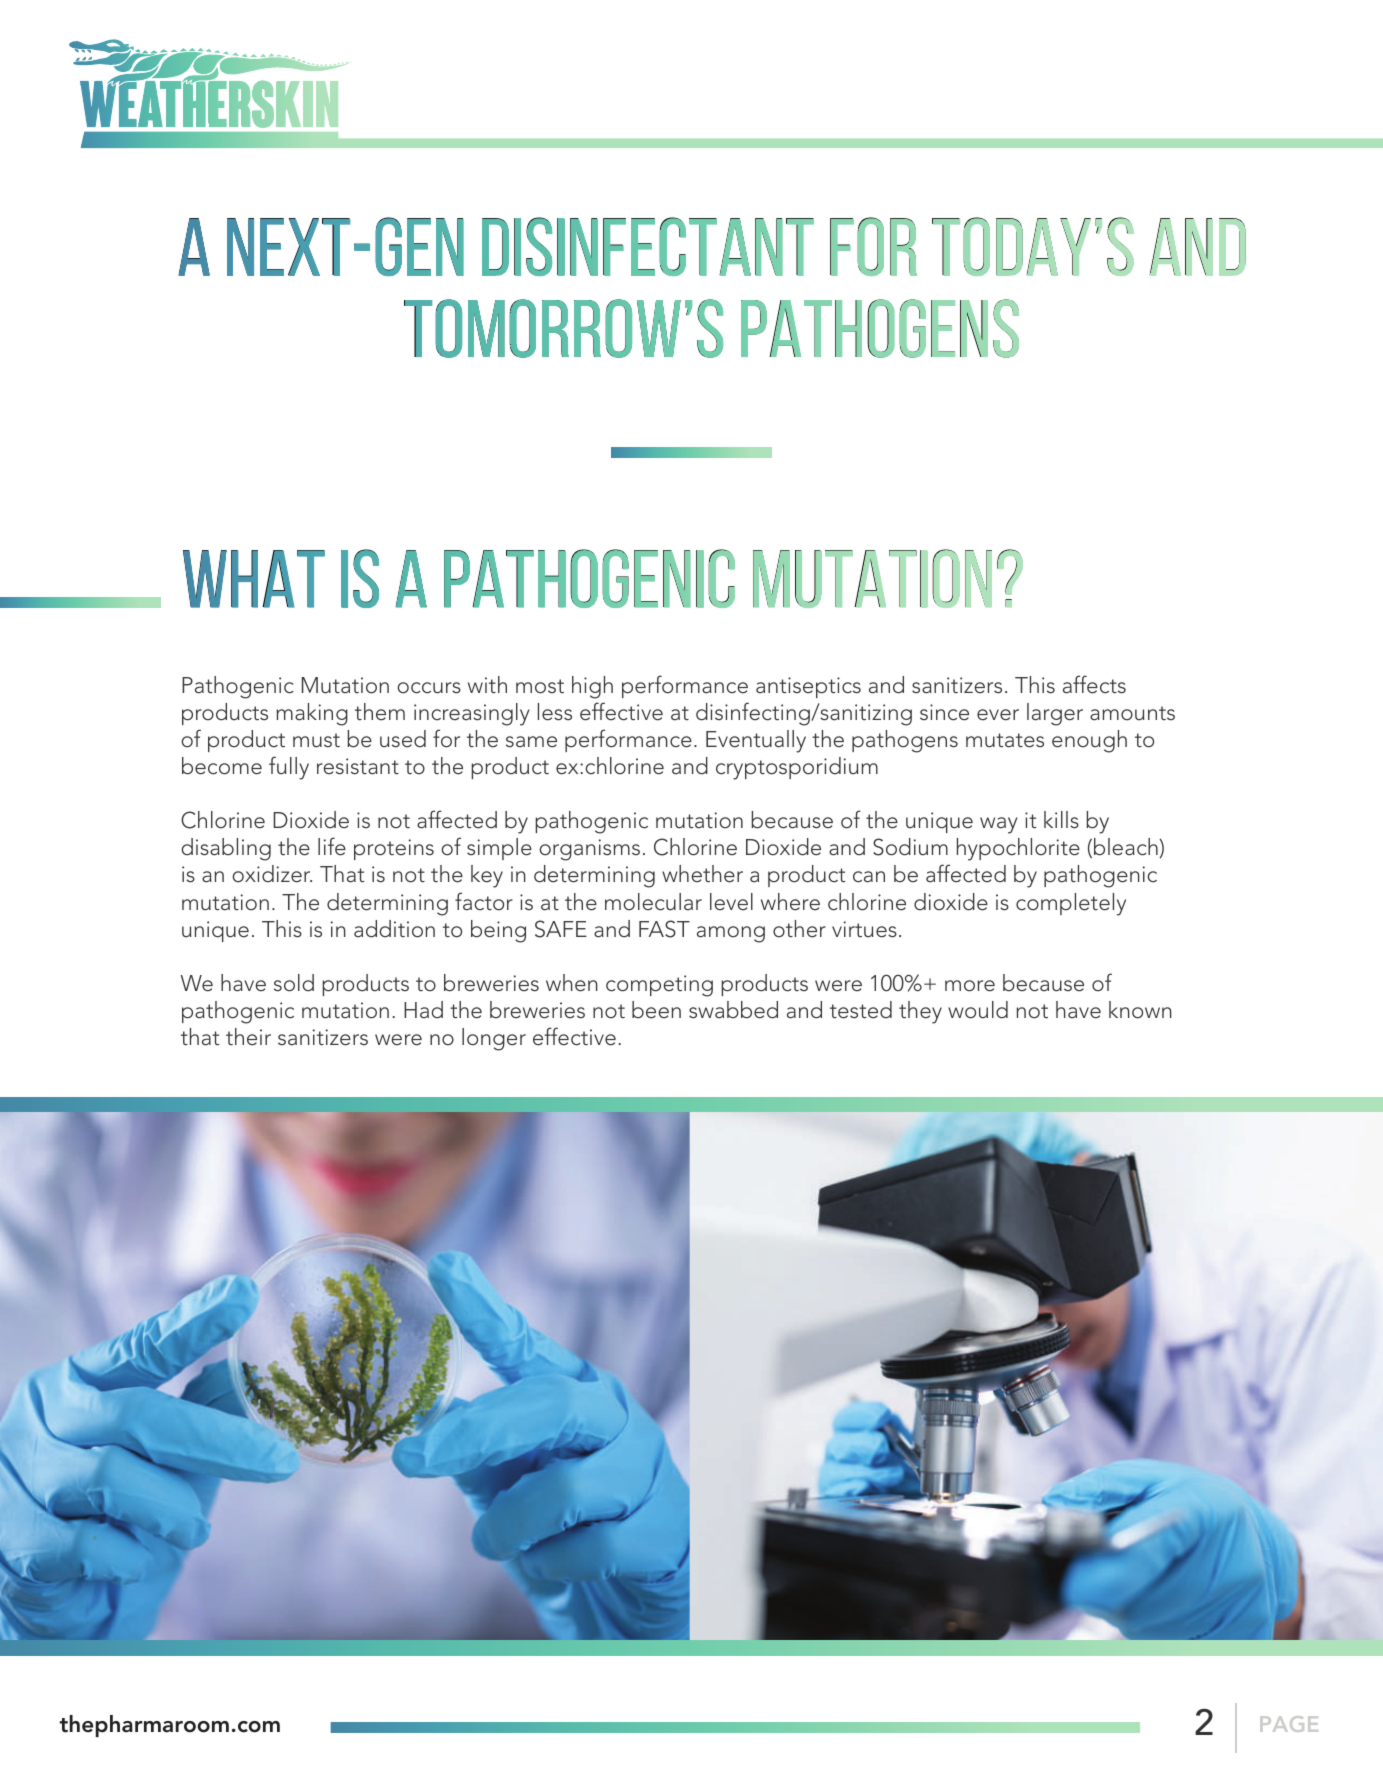 The height and width of the screenshot is (1789, 1383). Describe the element at coordinates (1094, 684) in the screenshot. I see `affects` at that location.
